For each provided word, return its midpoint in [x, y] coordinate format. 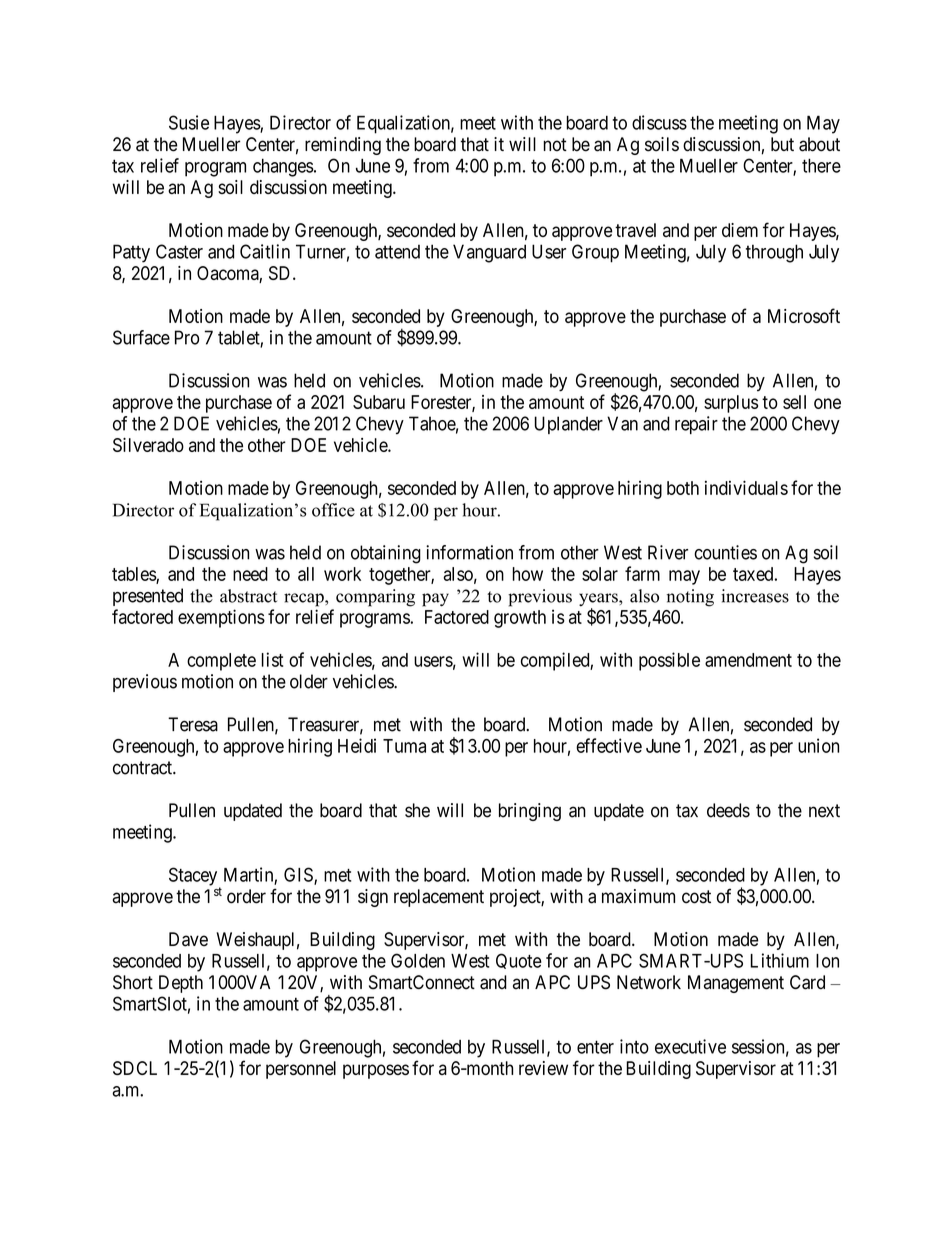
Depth [181, 984]
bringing [530, 812]
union [818, 745]
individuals [746, 487]
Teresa [193, 724]
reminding [343, 146]
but [782, 144]
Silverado [148, 445]
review [543, 1068]
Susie [189, 122]
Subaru [379, 402]
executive [690, 1046]
